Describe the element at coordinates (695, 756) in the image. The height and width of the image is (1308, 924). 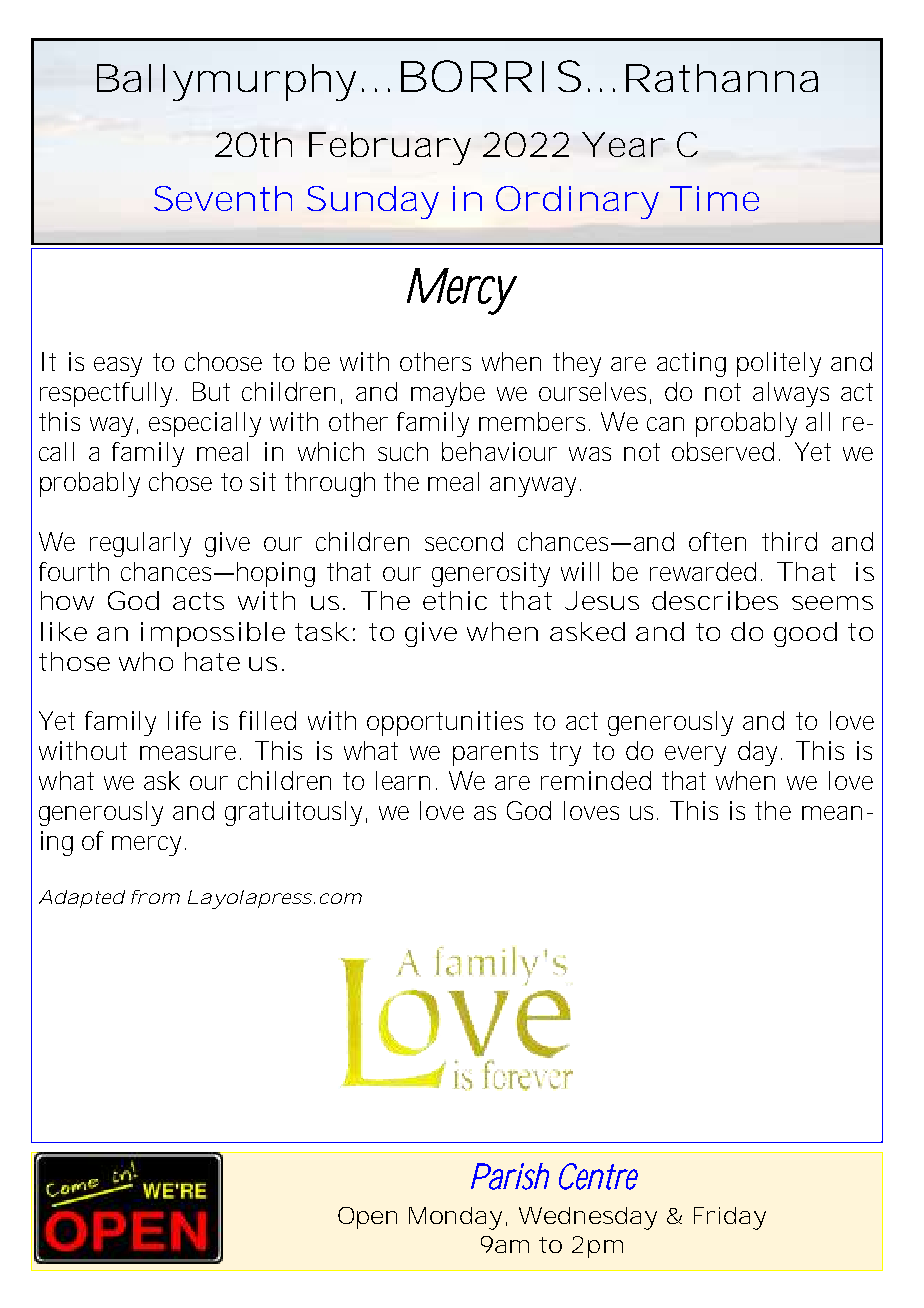
I see `every` at that location.
